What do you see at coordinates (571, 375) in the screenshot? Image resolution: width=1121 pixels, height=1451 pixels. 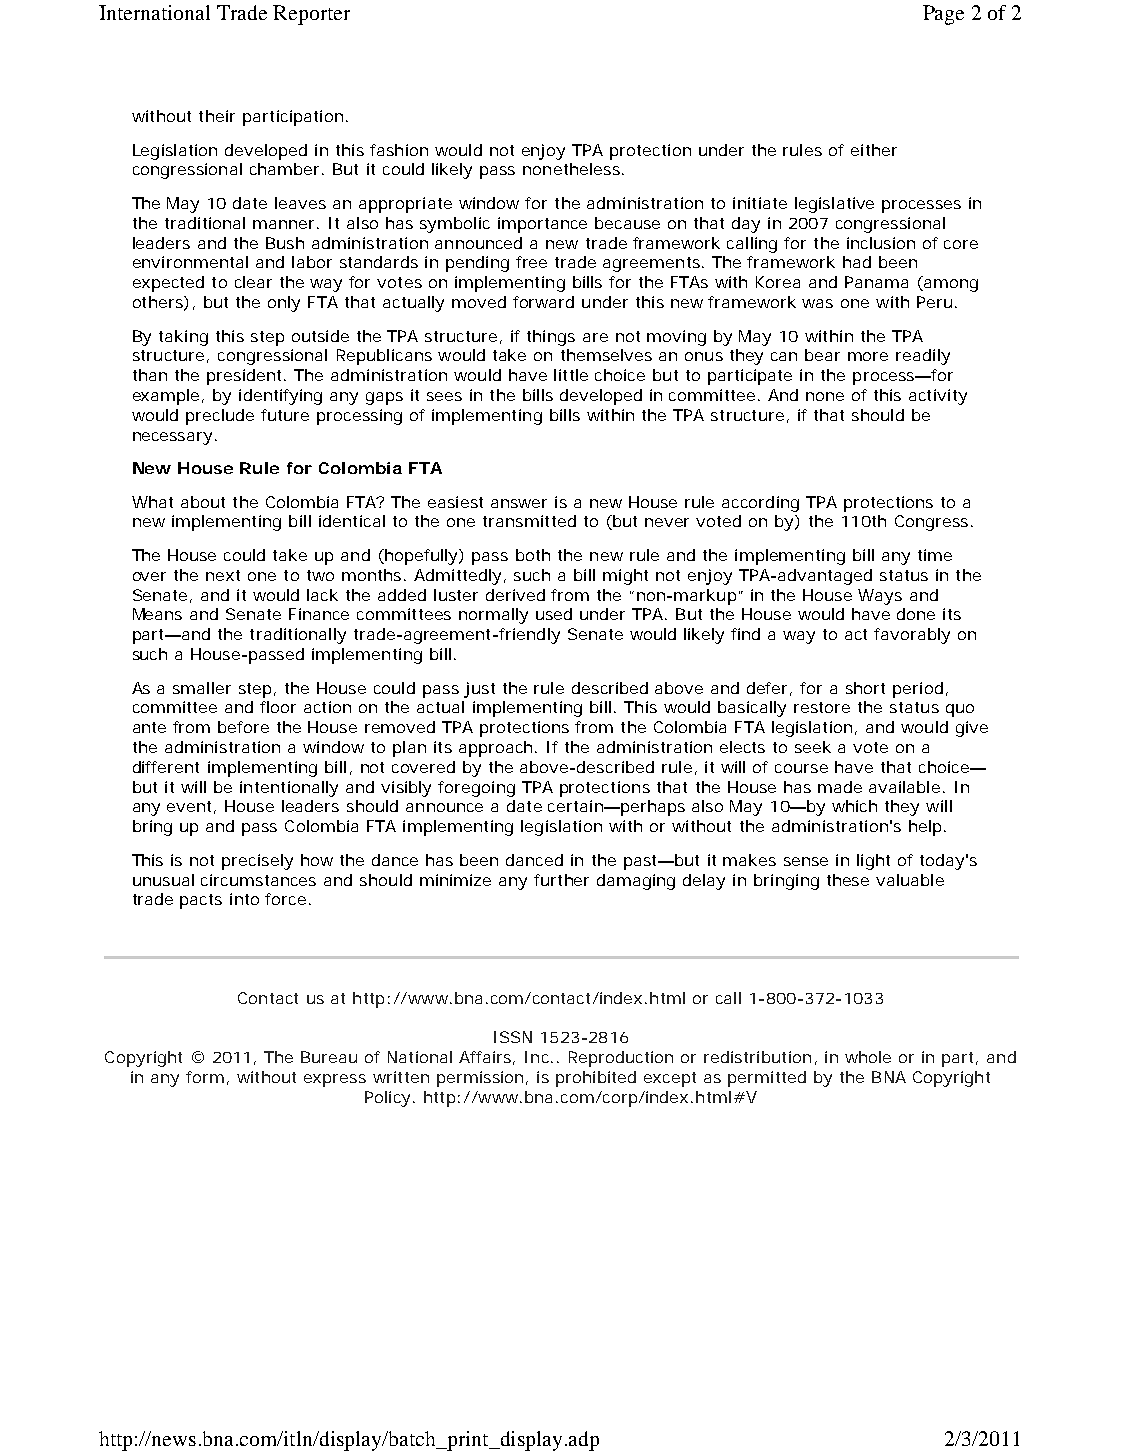 I see `little` at bounding box center [571, 375].
